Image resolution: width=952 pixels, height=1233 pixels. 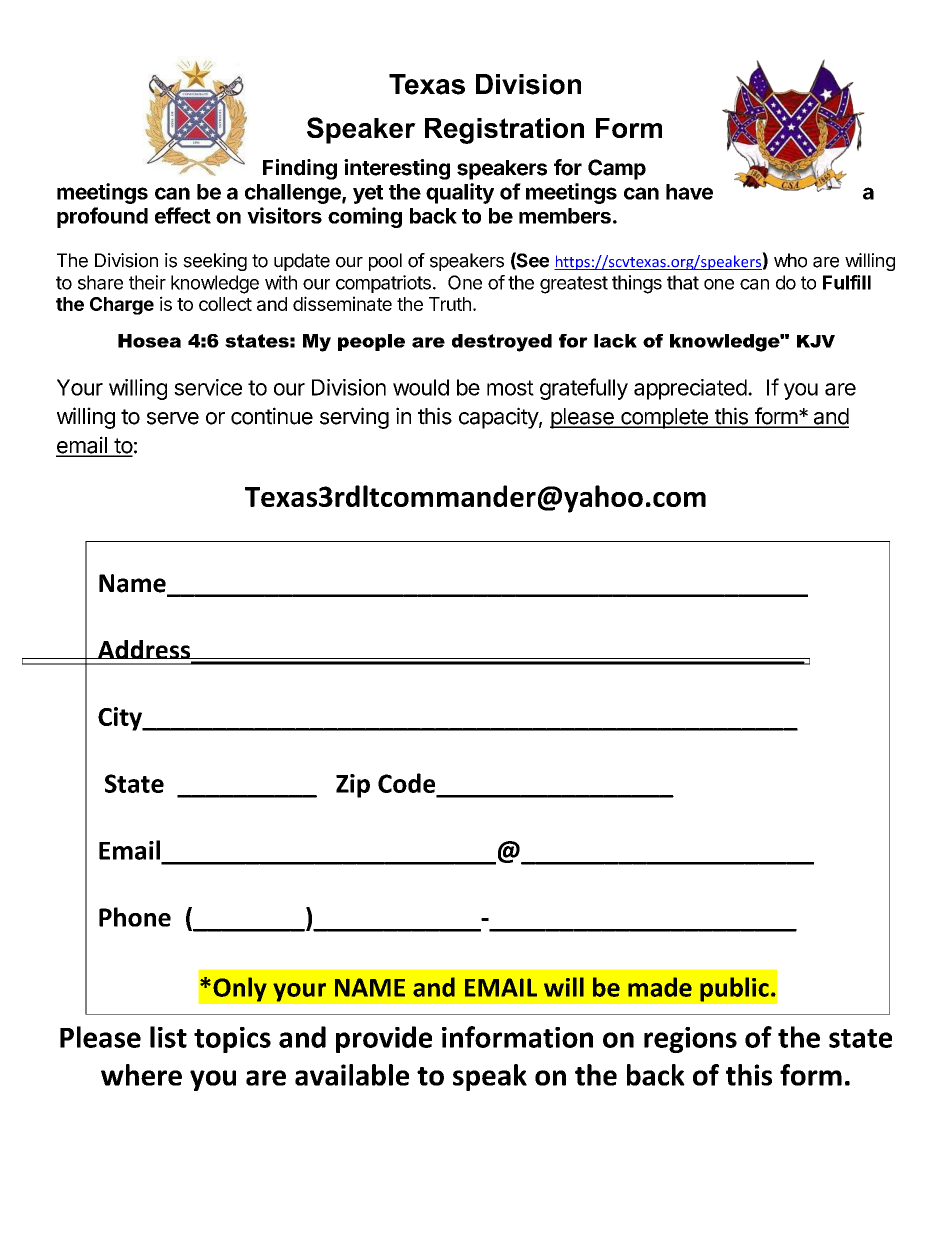 I want to click on serve, so click(x=173, y=418).
